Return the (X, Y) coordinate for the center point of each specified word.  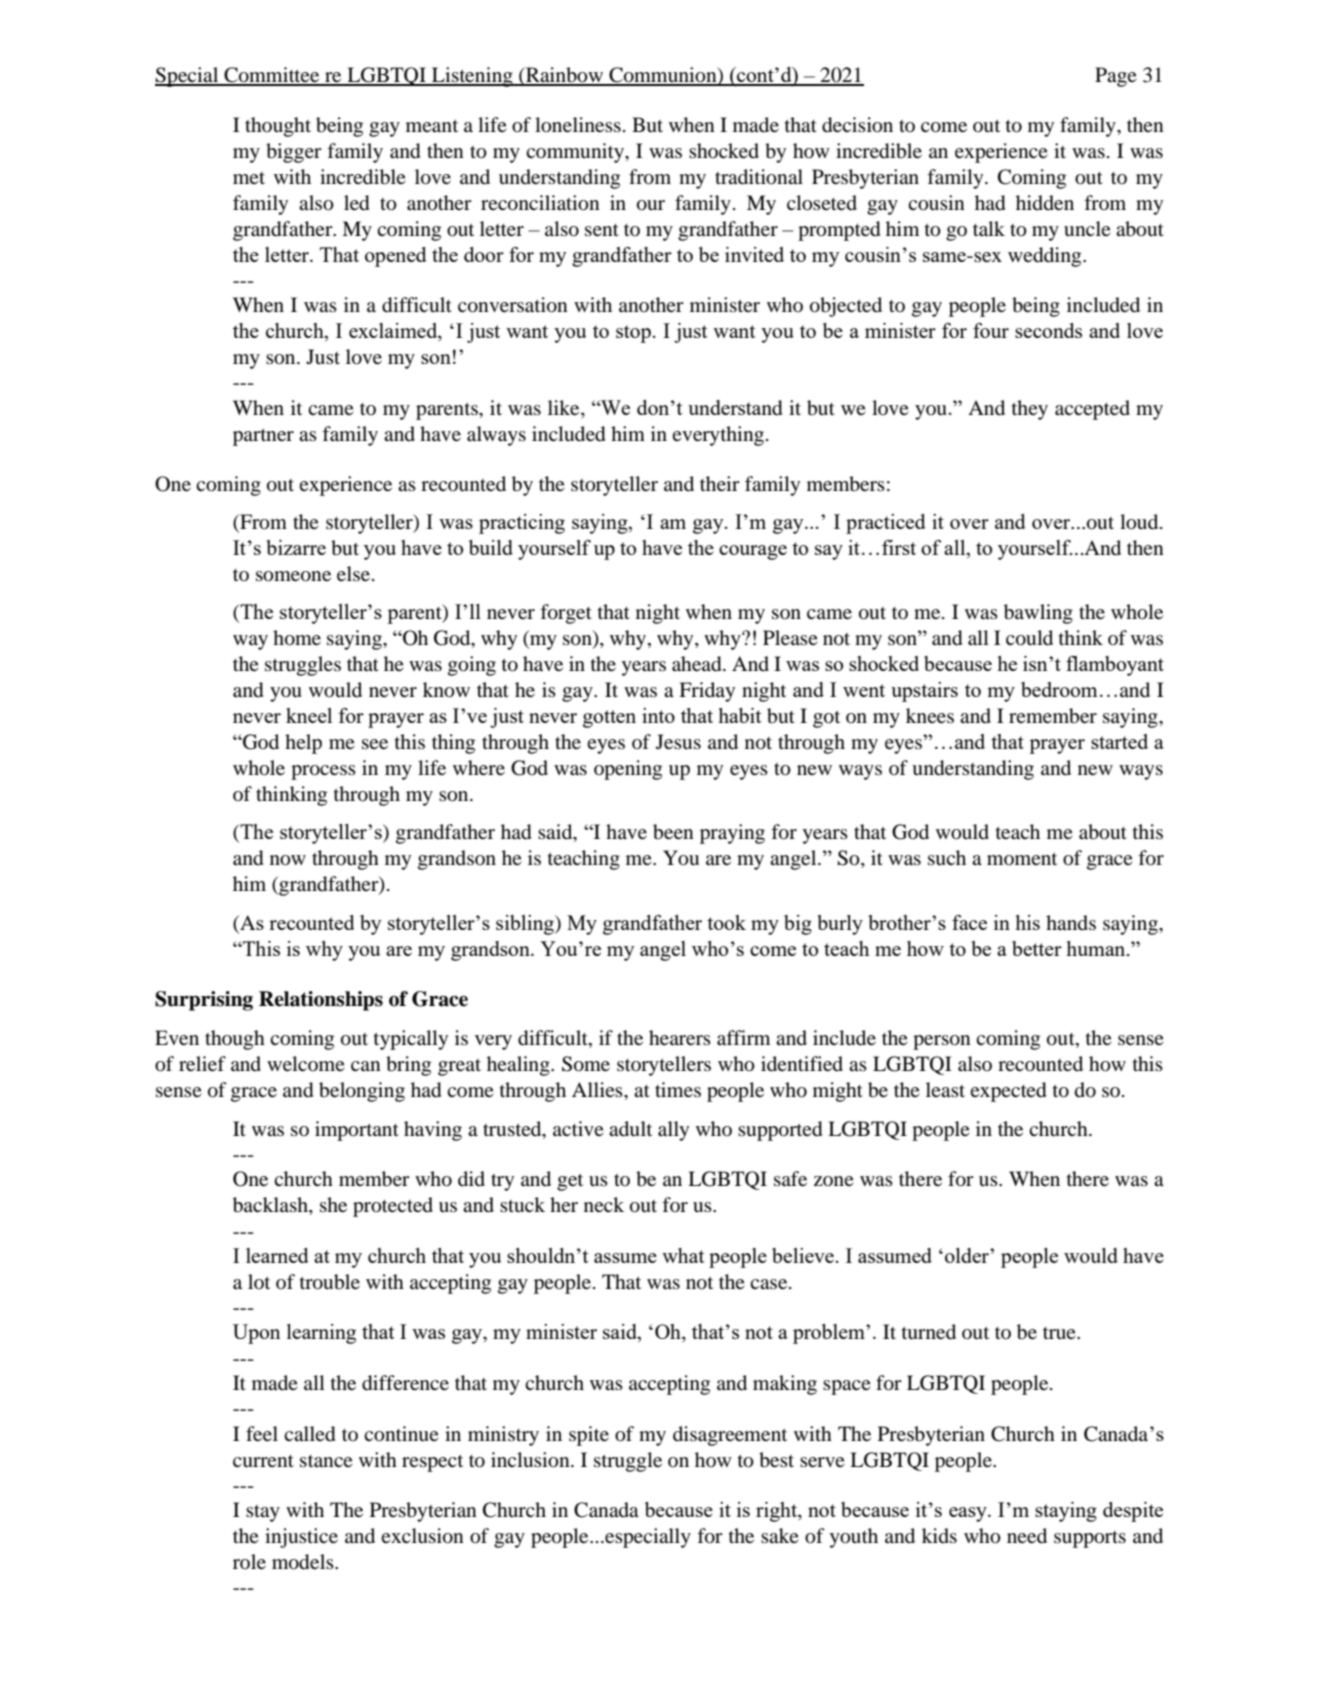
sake (780, 1535)
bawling (1038, 614)
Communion (663, 76)
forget (566, 614)
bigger (294, 153)
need (1027, 1536)
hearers (680, 1037)
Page (1116, 77)
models (304, 1562)
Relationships (321, 1001)
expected (1008, 1092)
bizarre (296, 547)
